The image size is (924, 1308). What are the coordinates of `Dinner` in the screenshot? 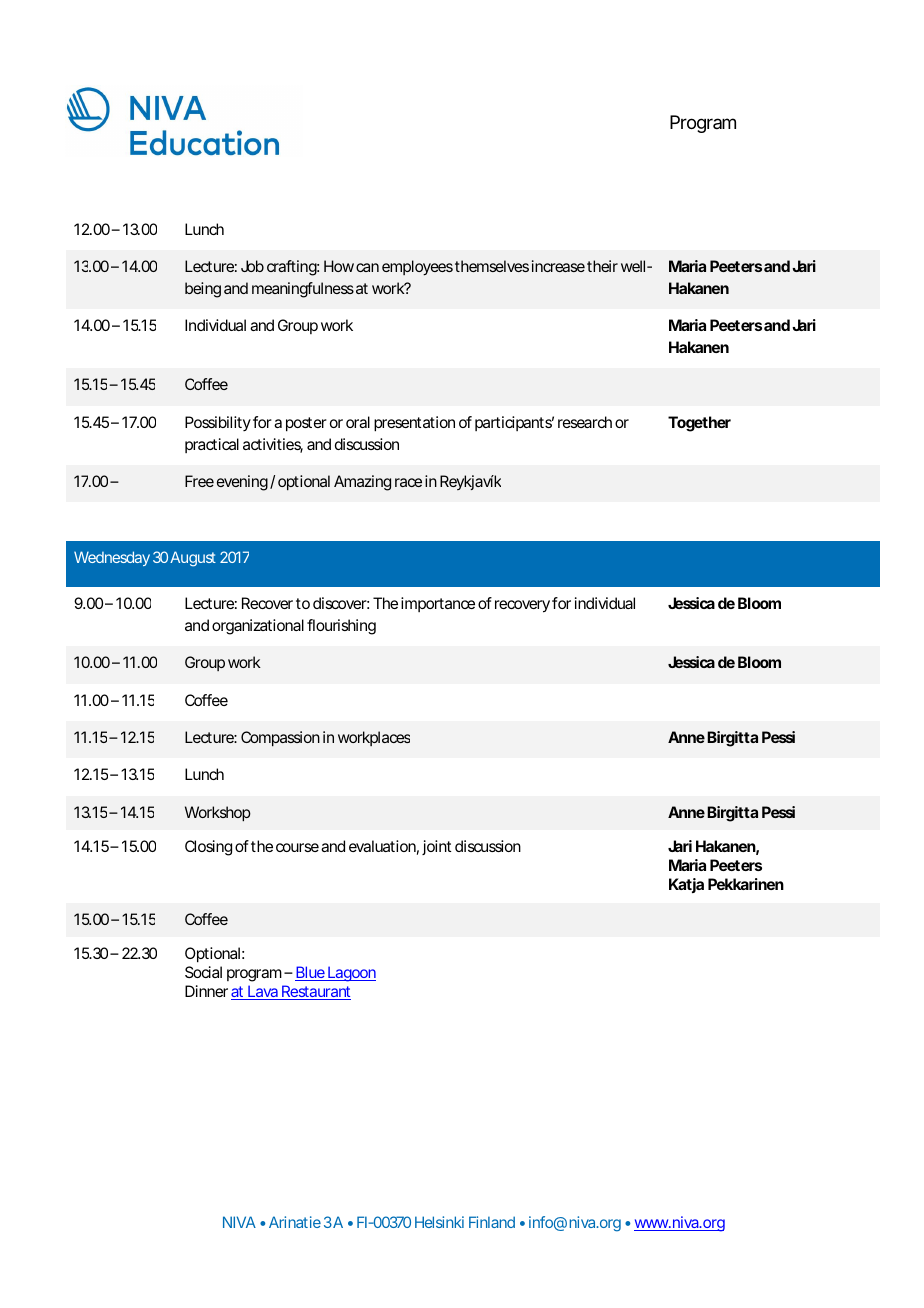 It's located at (206, 991).
